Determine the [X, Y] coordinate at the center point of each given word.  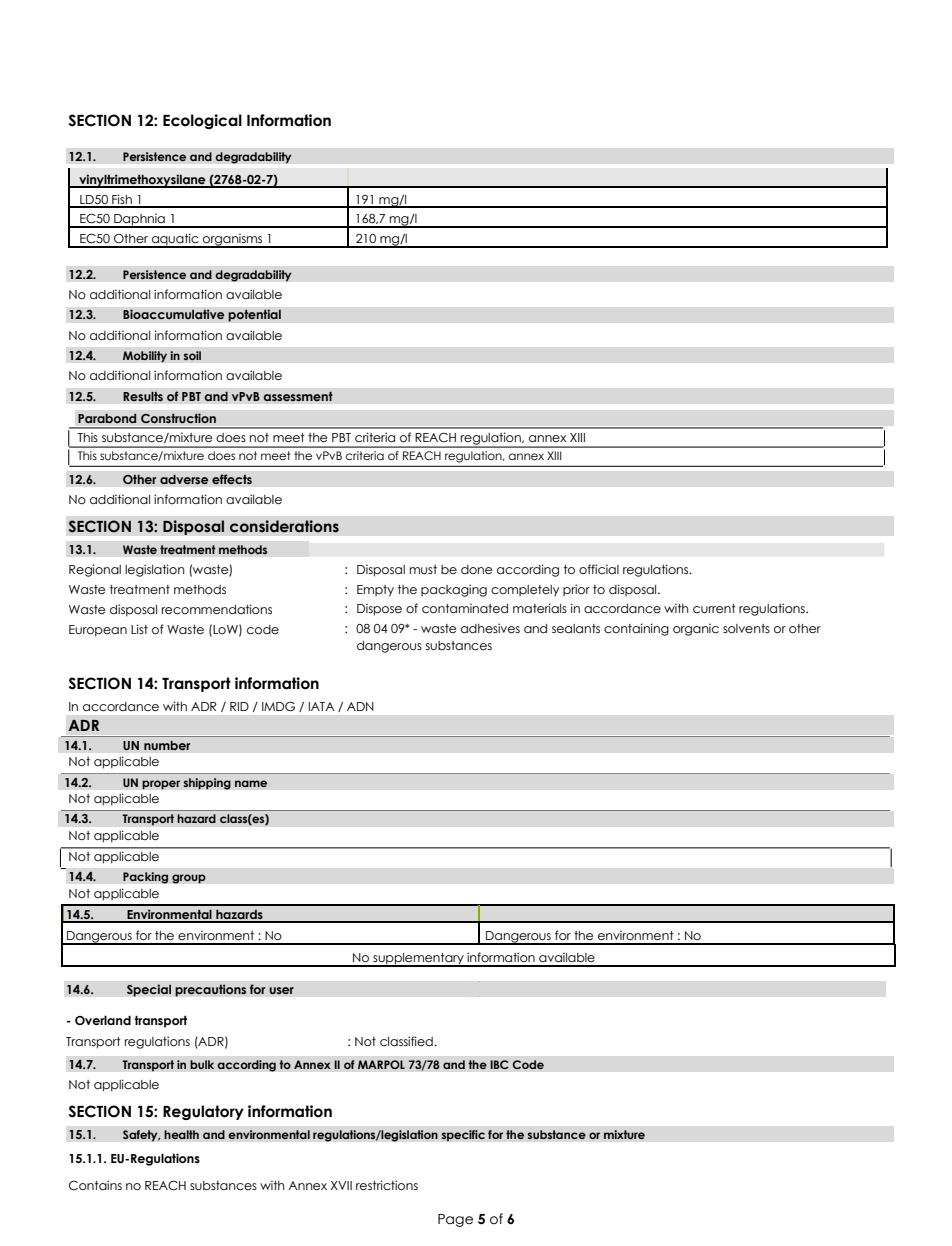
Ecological [202, 121]
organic [696, 629]
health [181, 1135]
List [139, 629]
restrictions [387, 1185]
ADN [360, 706]
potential [254, 315]
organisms [233, 240]
